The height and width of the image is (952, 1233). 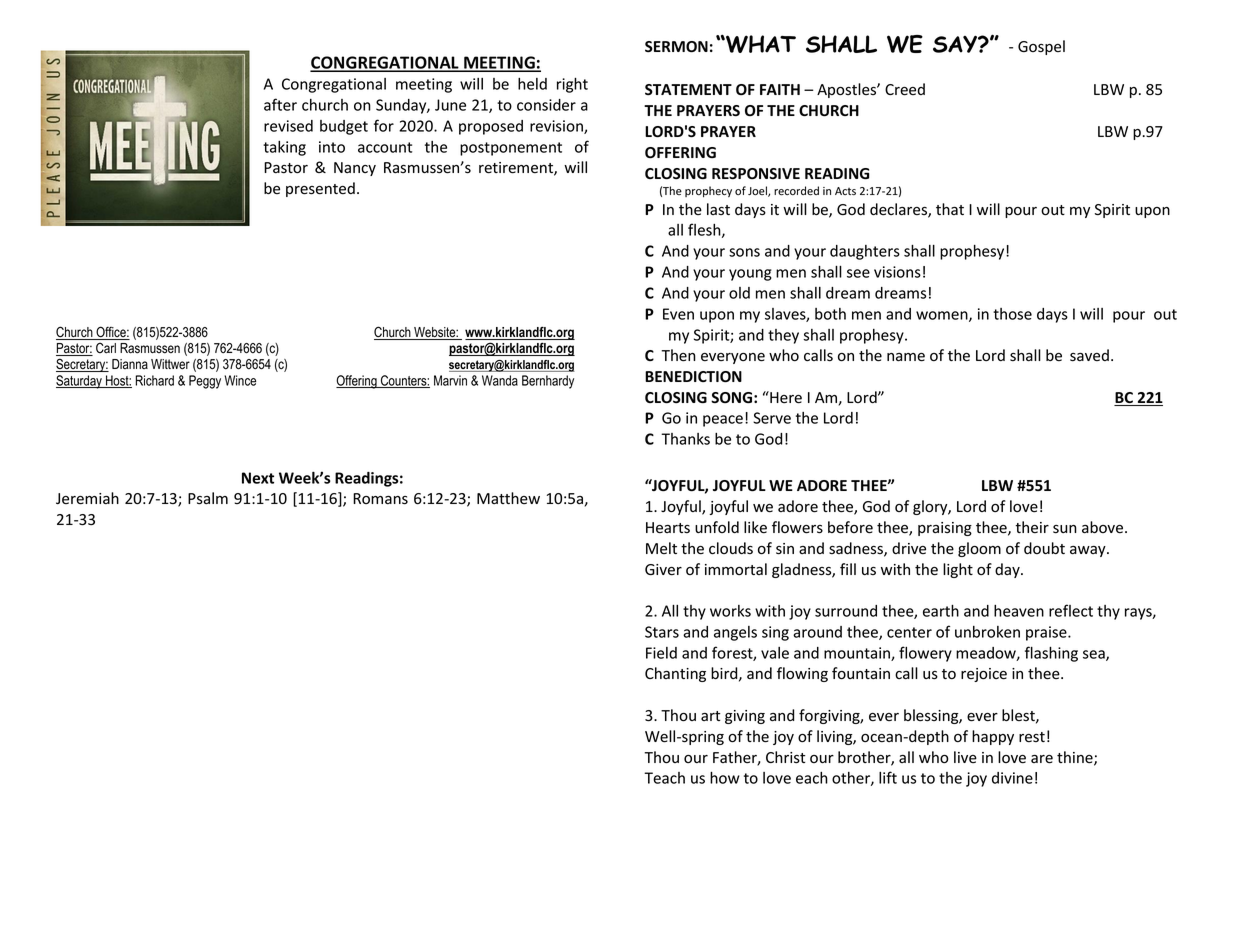 I want to click on Psalm, so click(x=208, y=498).
